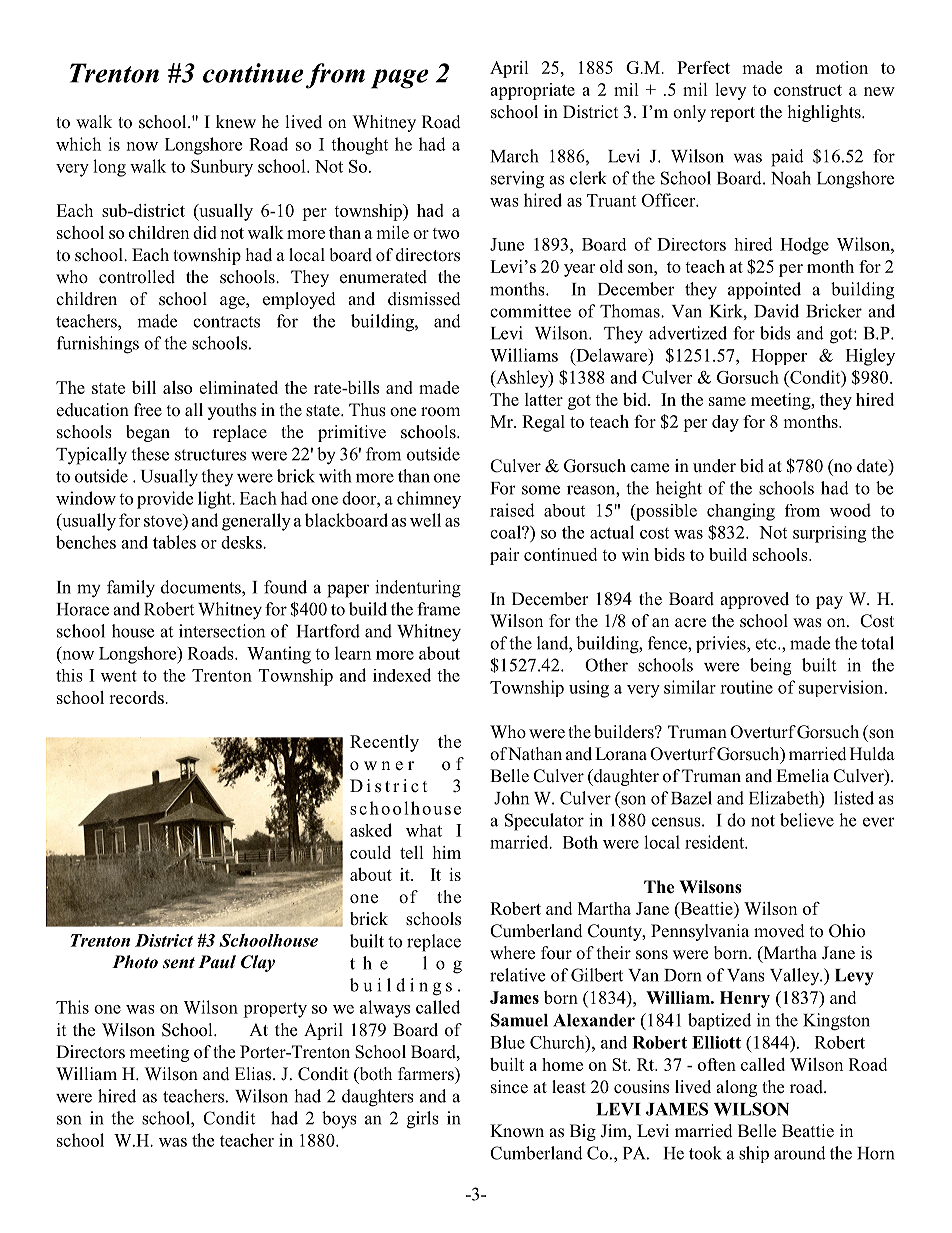 Image resolution: width=952 pixels, height=1233 pixels. What do you see at coordinates (137, 697) in the document?
I see `records` at bounding box center [137, 697].
